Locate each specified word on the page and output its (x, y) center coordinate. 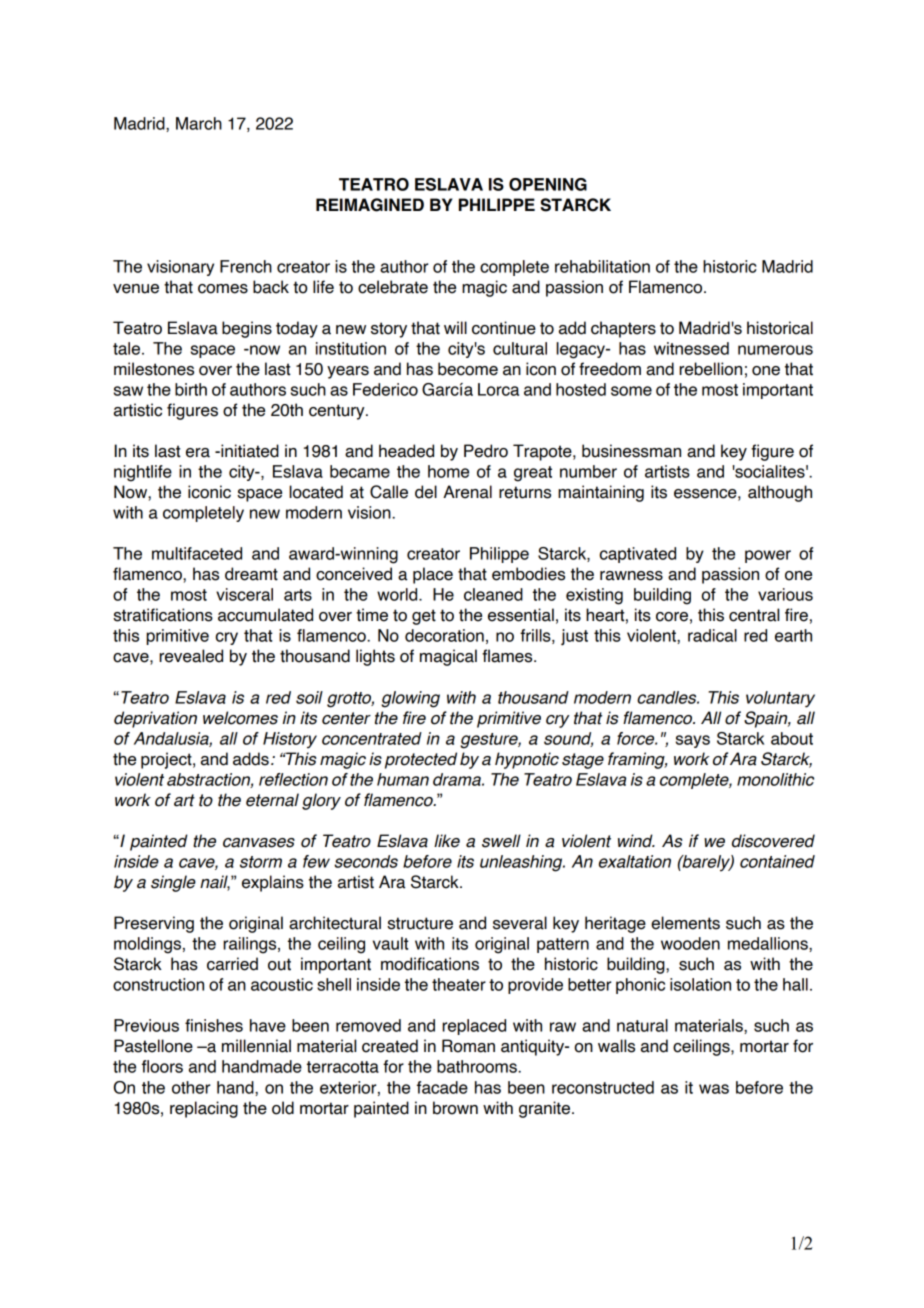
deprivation (155, 719)
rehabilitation (602, 266)
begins (247, 329)
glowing (410, 699)
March (199, 123)
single (173, 883)
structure (420, 923)
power (768, 556)
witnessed (691, 348)
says (693, 741)
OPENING (548, 184)
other (191, 1087)
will (455, 327)
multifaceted (197, 553)
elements (685, 923)
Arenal (467, 492)
